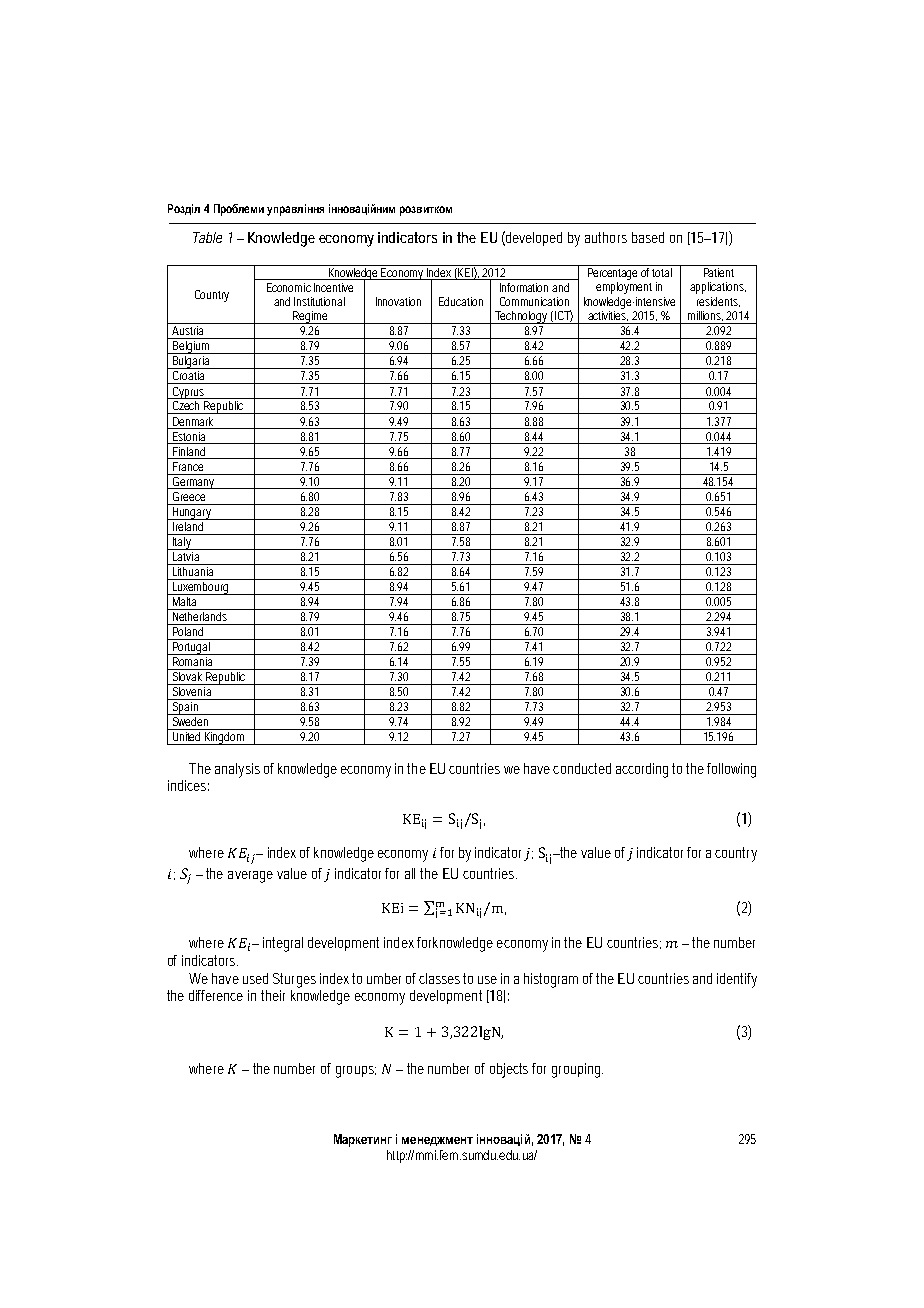  What do you see at coordinates (461, 301) in the page?
I see `Education` at bounding box center [461, 301].
